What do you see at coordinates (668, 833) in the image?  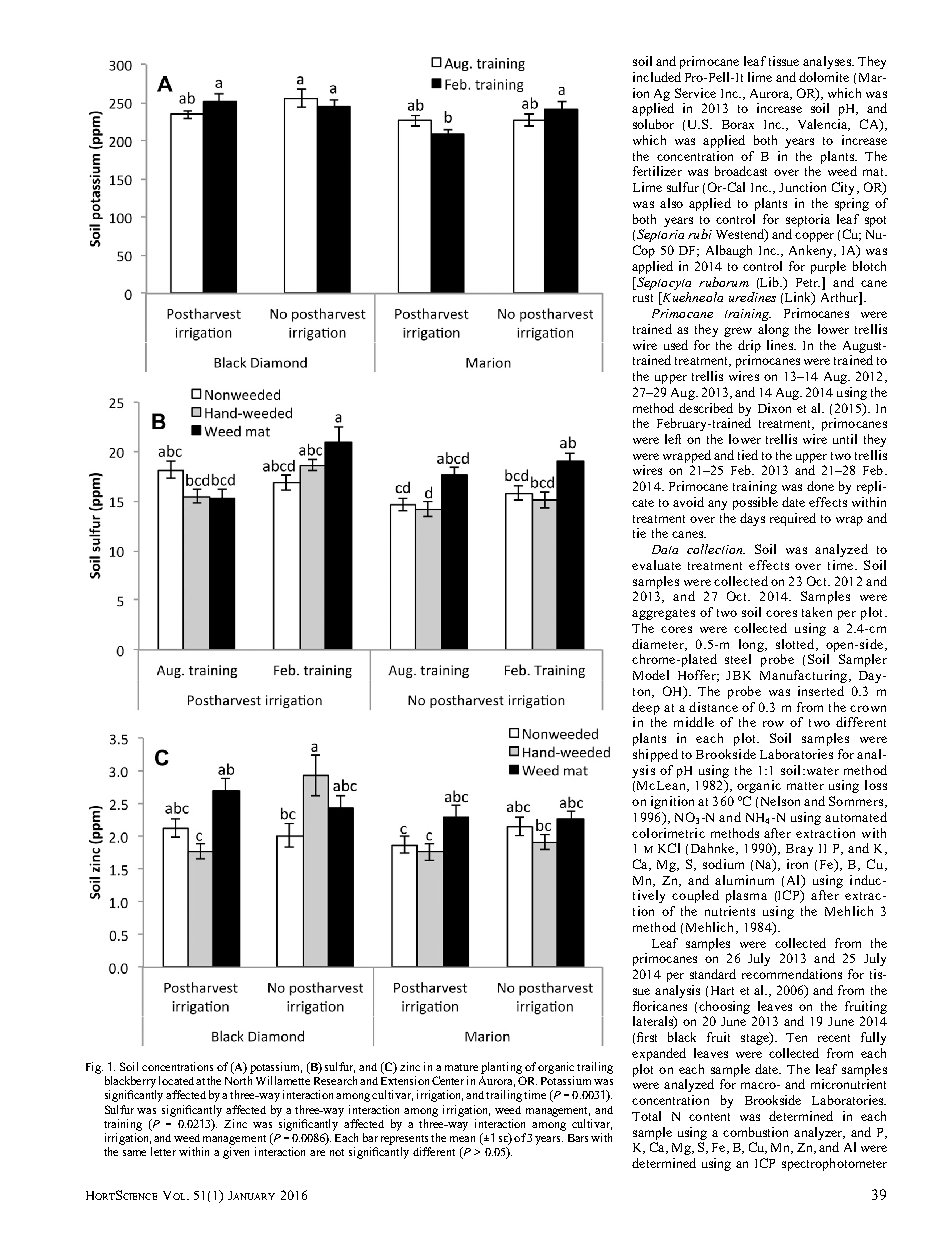 I see `colorimetric` at bounding box center [668, 833].
